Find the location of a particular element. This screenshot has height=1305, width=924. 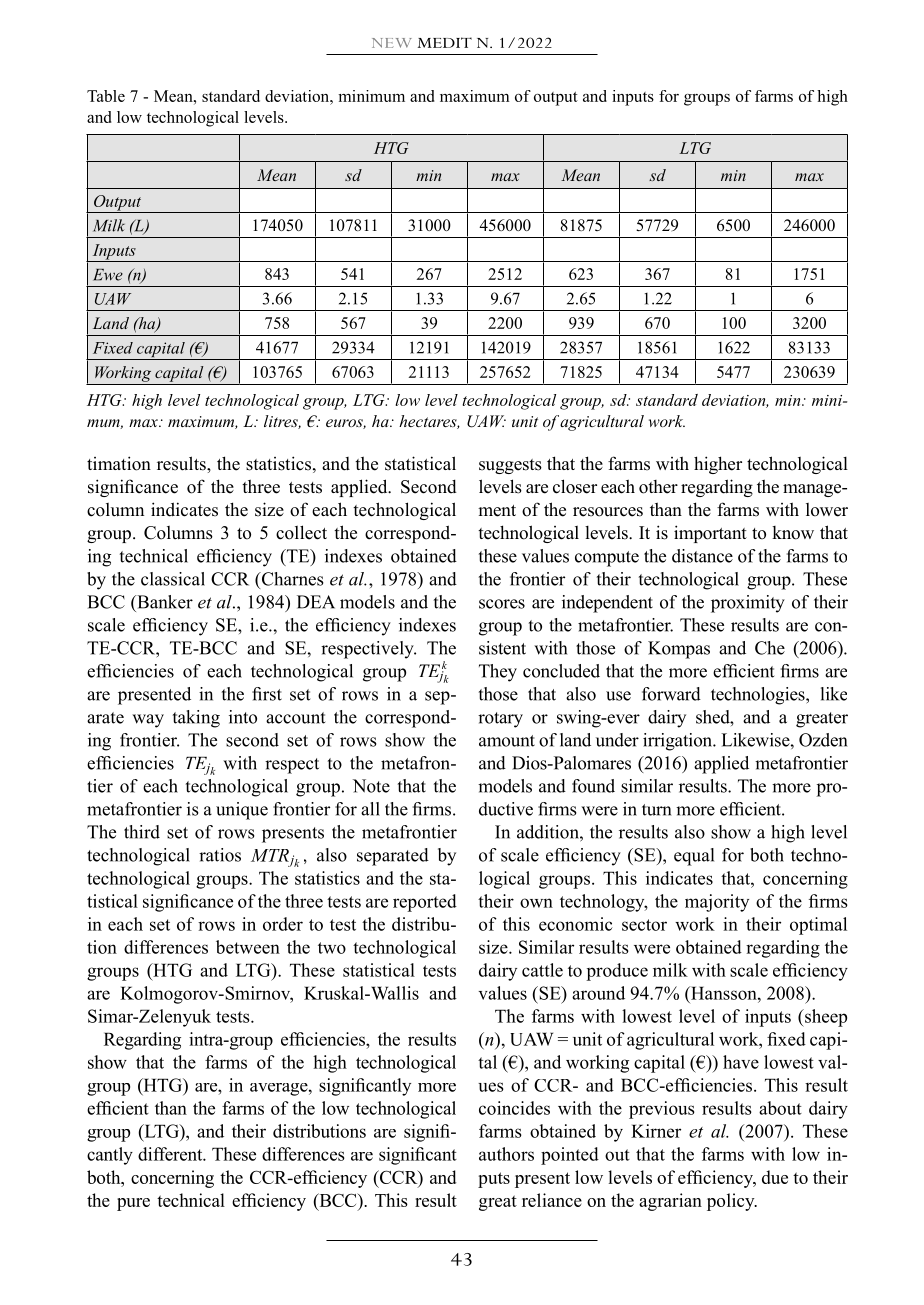

Table is located at coordinates (106, 96).
